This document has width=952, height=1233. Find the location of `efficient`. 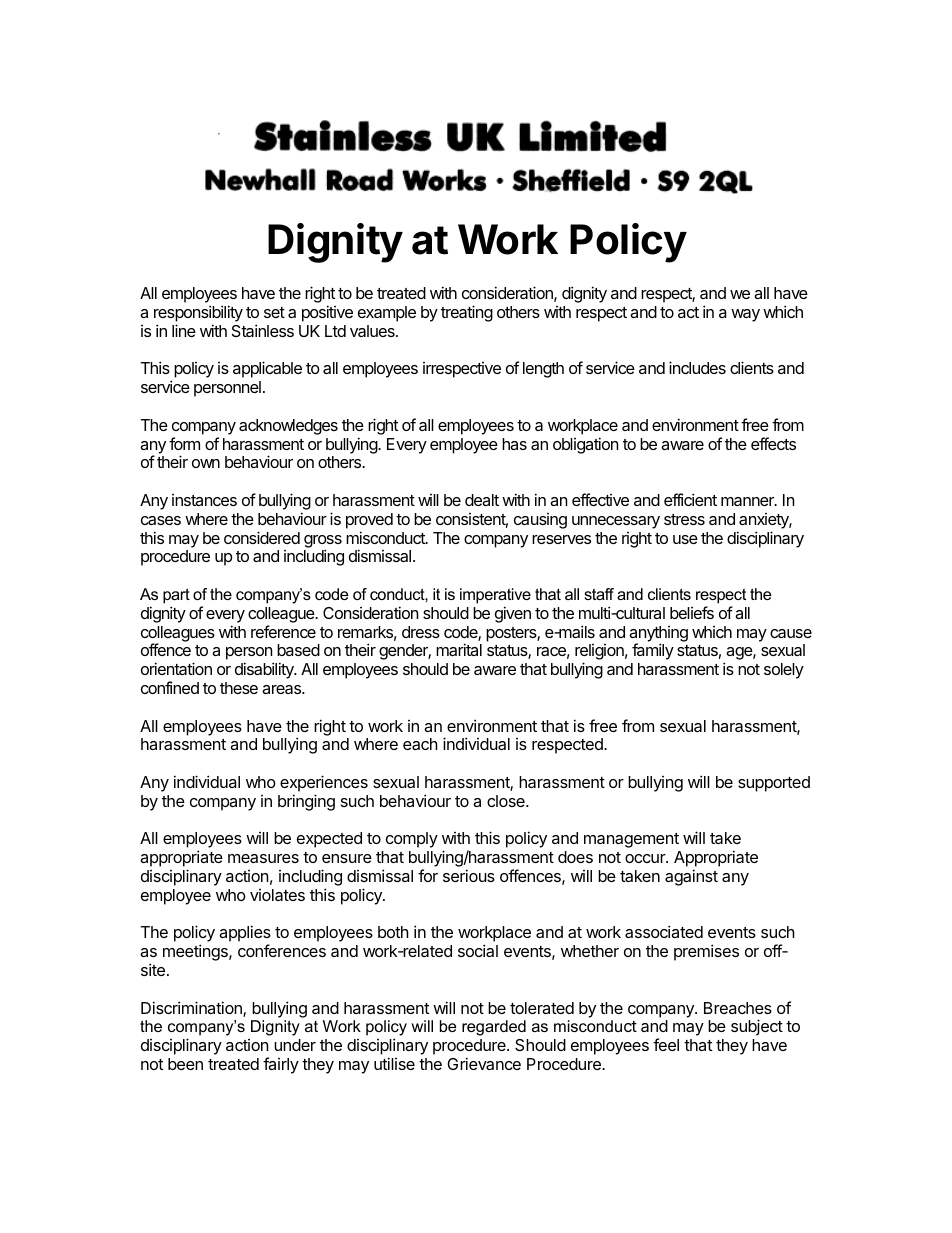

efficient is located at coordinates (690, 499).
